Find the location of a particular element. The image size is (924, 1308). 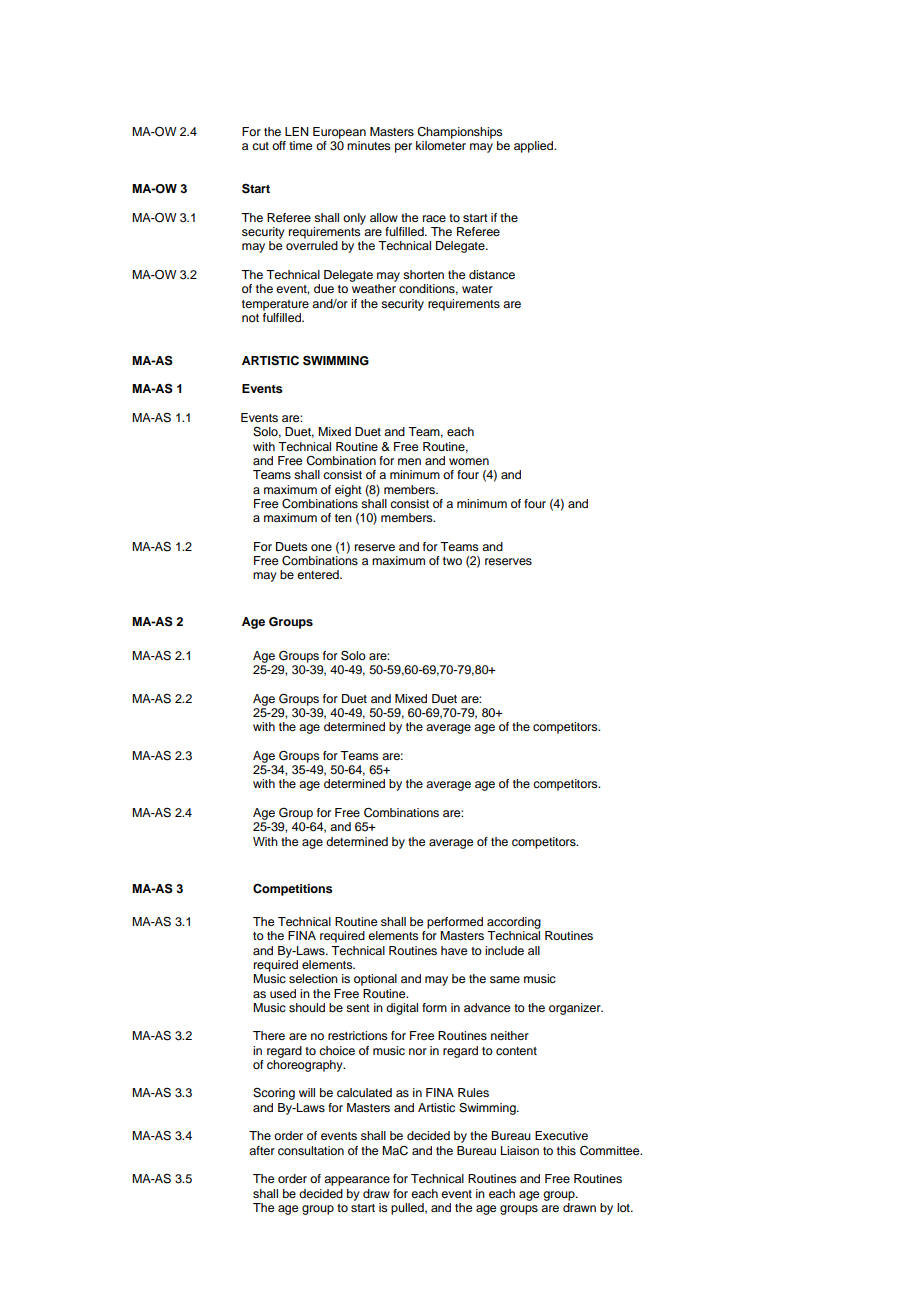

according is located at coordinates (514, 923).
